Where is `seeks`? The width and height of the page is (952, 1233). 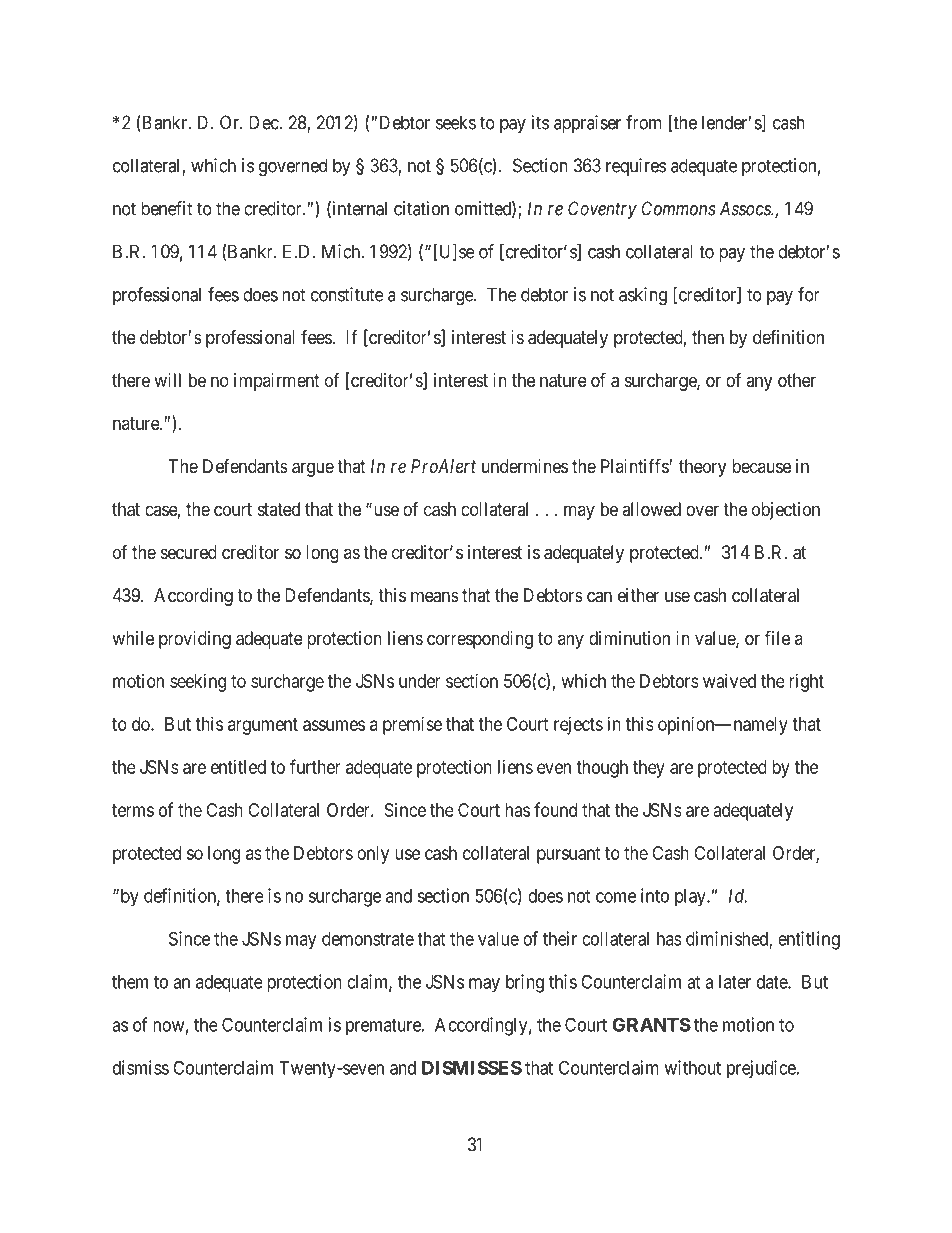 seeks is located at coordinates (456, 122).
